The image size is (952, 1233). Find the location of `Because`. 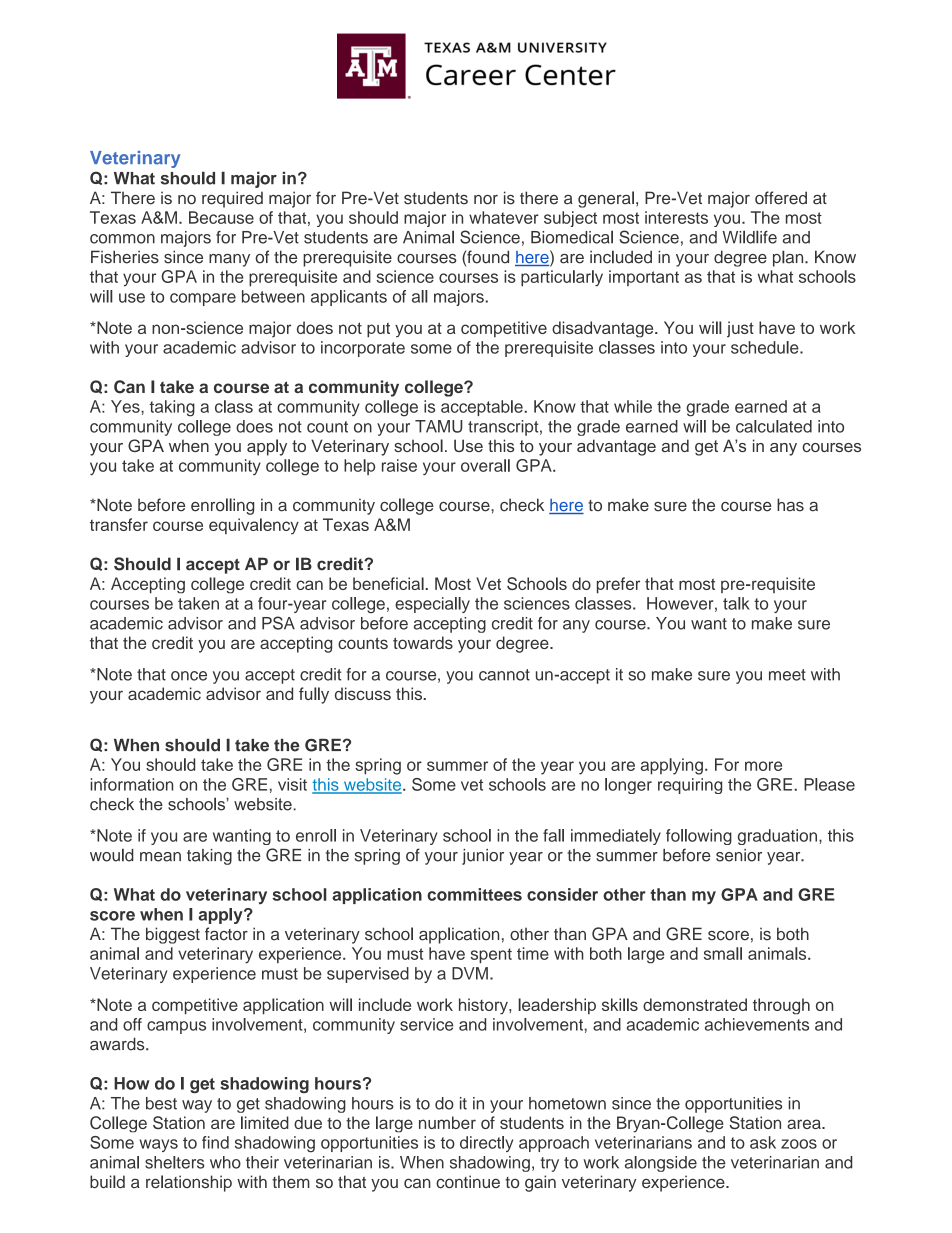

Because is located at coordinates (221, 217).
